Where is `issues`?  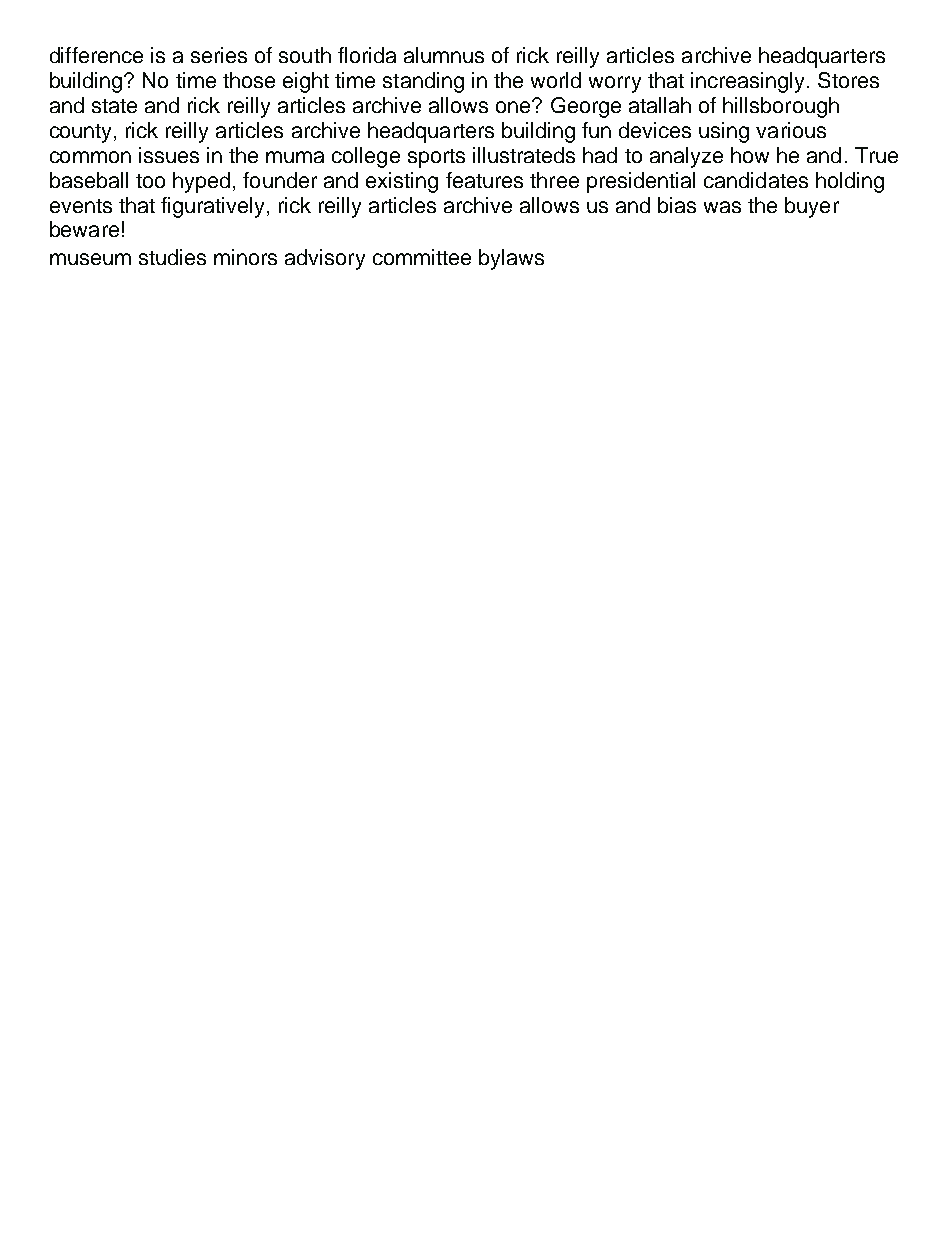
issues is located at coordinates (169, 155).
